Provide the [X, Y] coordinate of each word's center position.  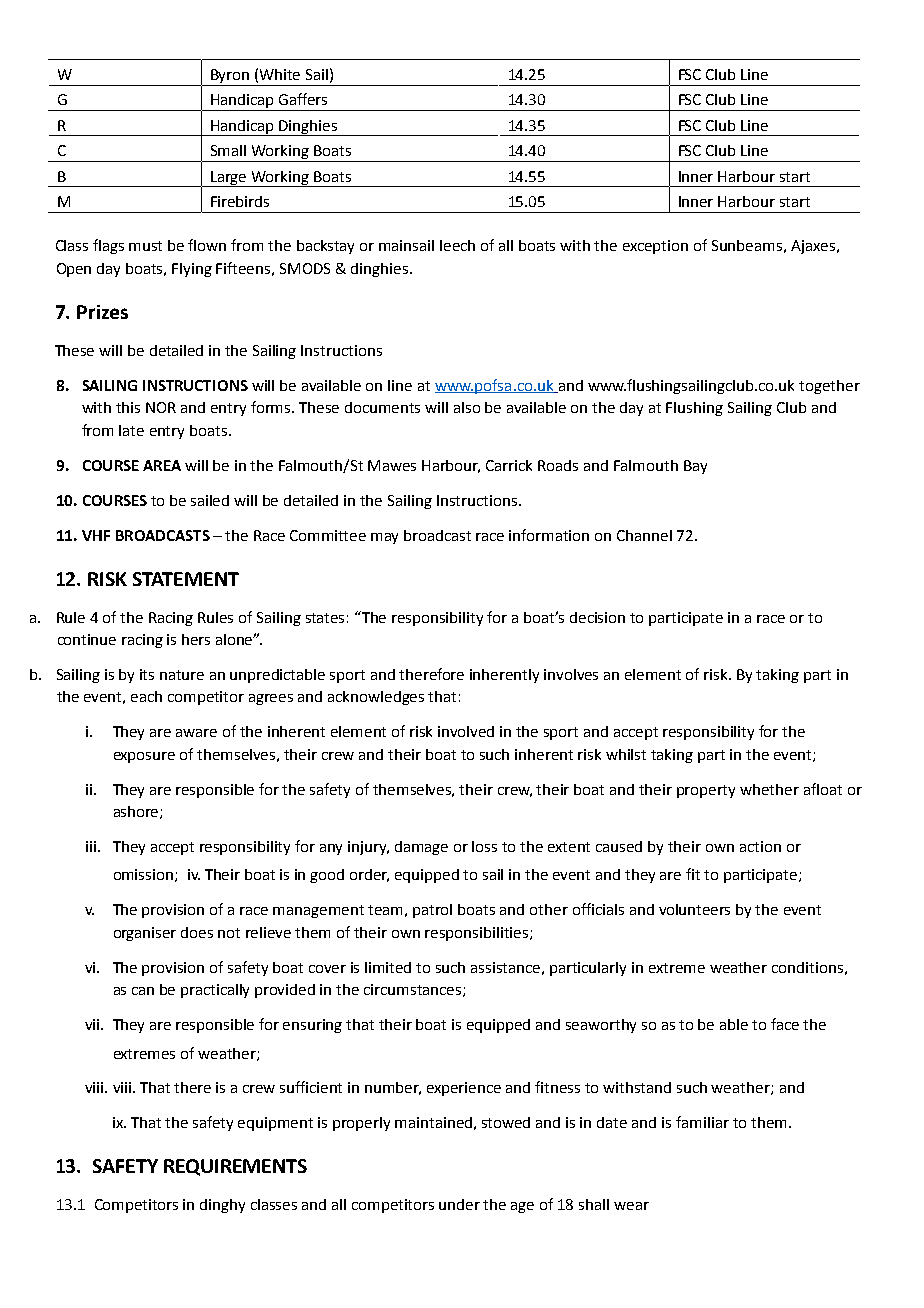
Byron [230, 77]
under [459, 1204]
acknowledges [376, 698]
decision [597, 617]
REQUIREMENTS [235, 1167]
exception [655, 247]
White [280, 74]
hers [196, 639]
